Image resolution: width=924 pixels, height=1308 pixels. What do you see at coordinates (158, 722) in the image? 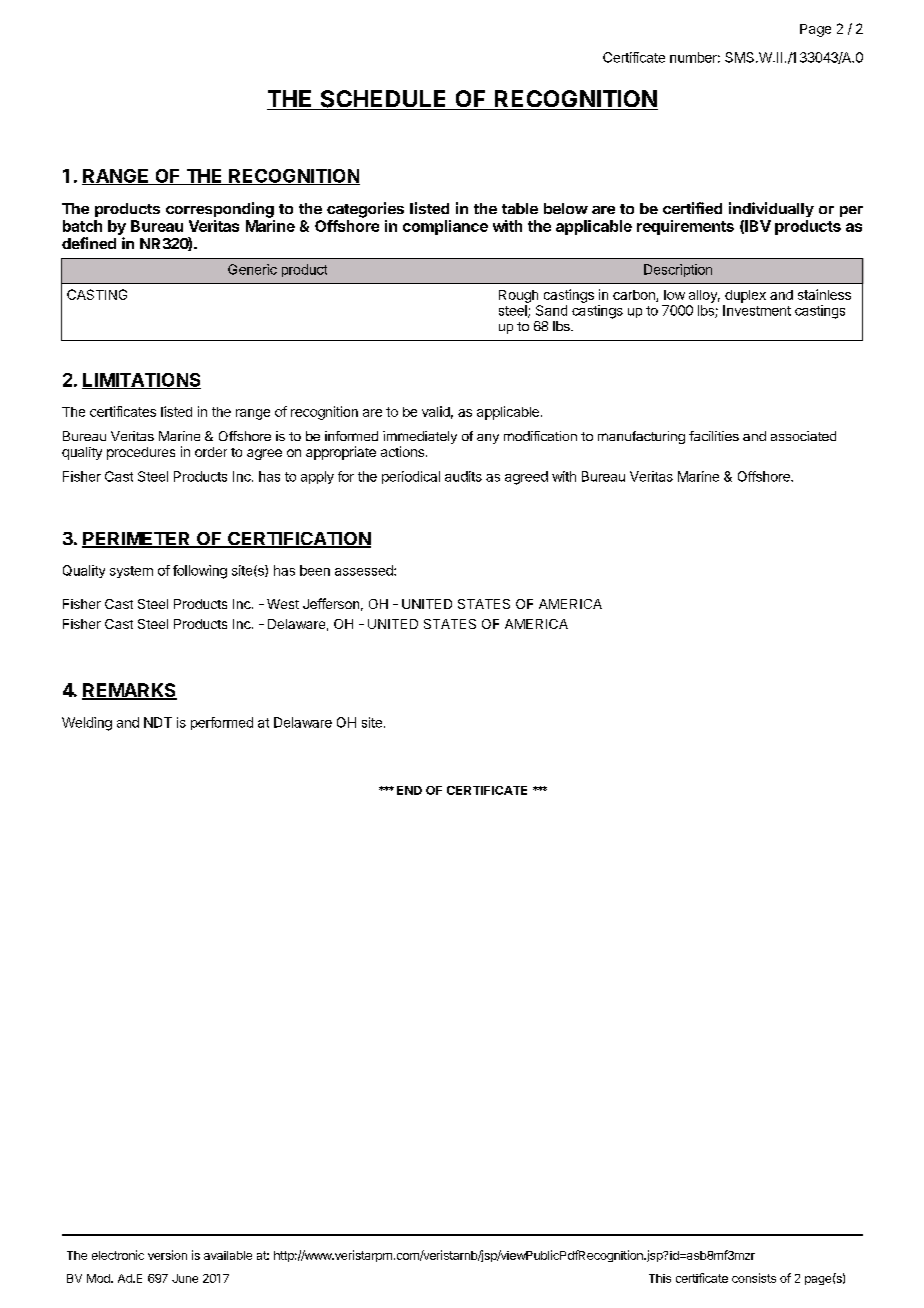
I see `NDT` at bounding box center [158, 722].
